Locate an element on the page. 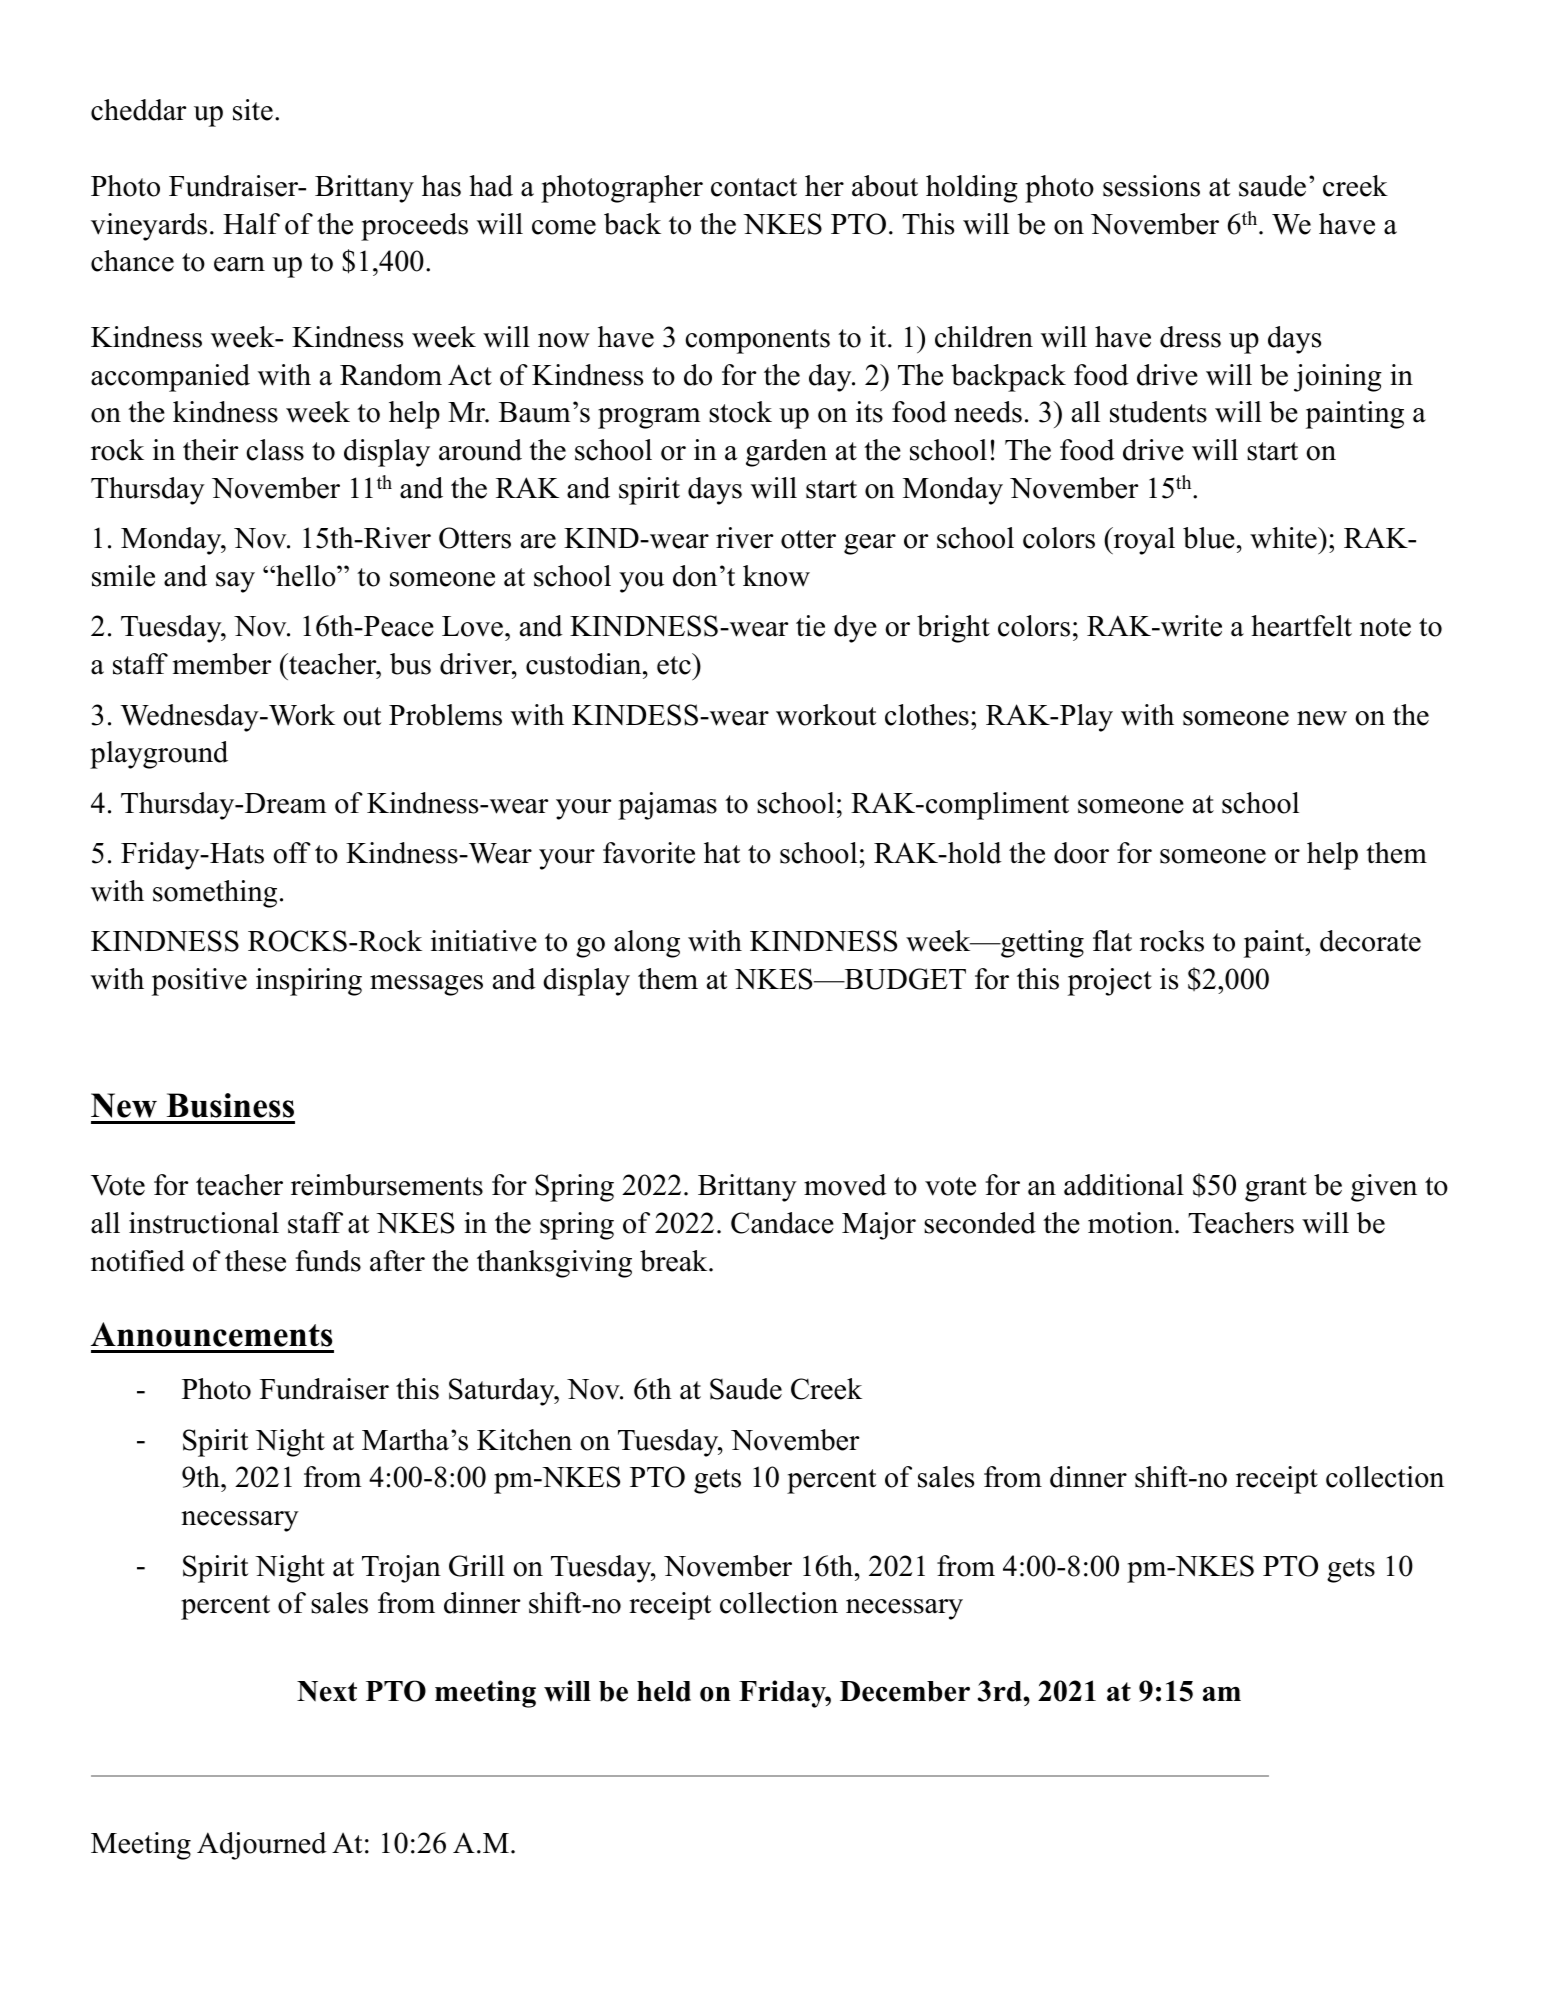  contact is located at coordinates (754, 187).
